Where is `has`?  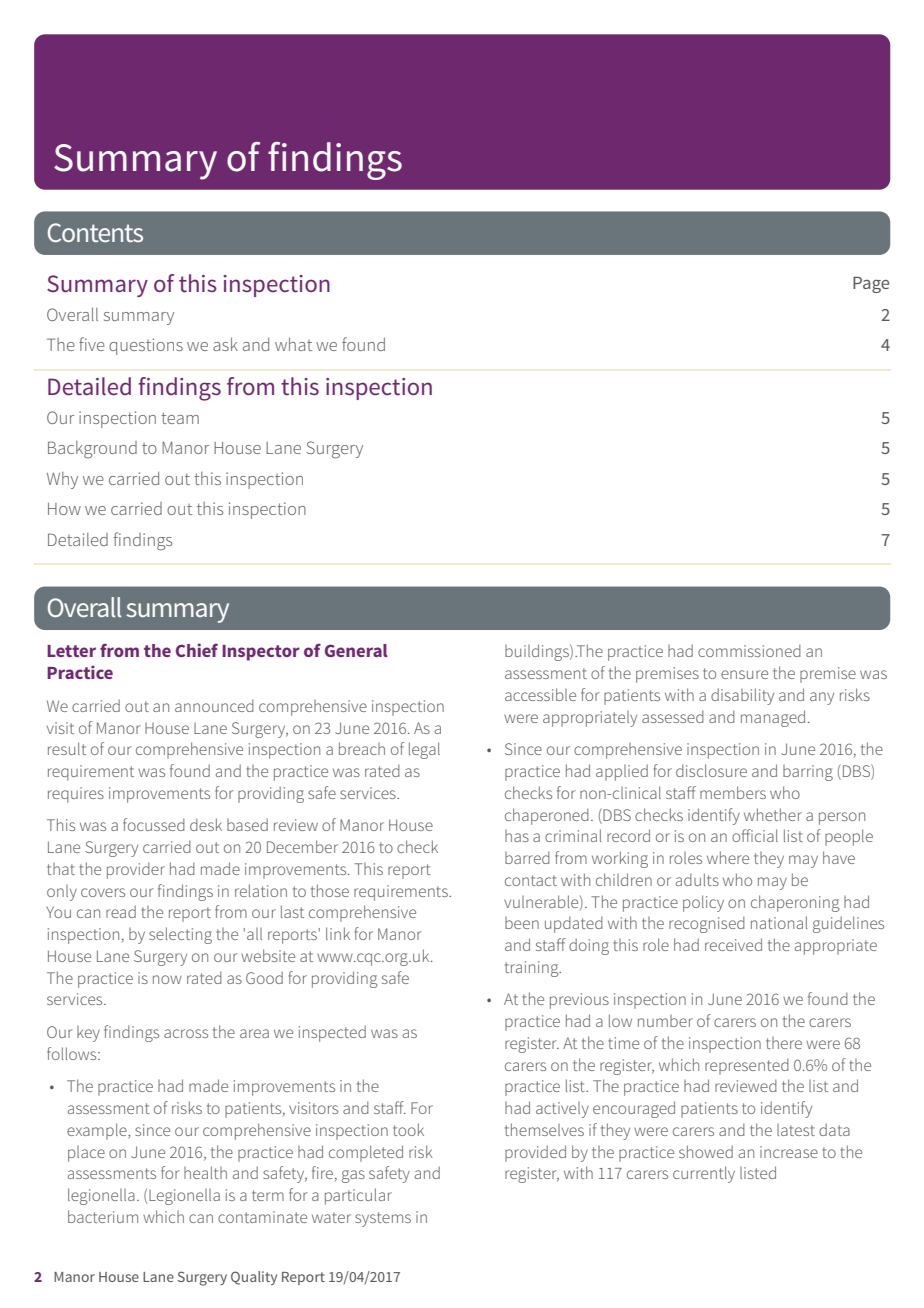 has is located at coordinates (517, 836).
